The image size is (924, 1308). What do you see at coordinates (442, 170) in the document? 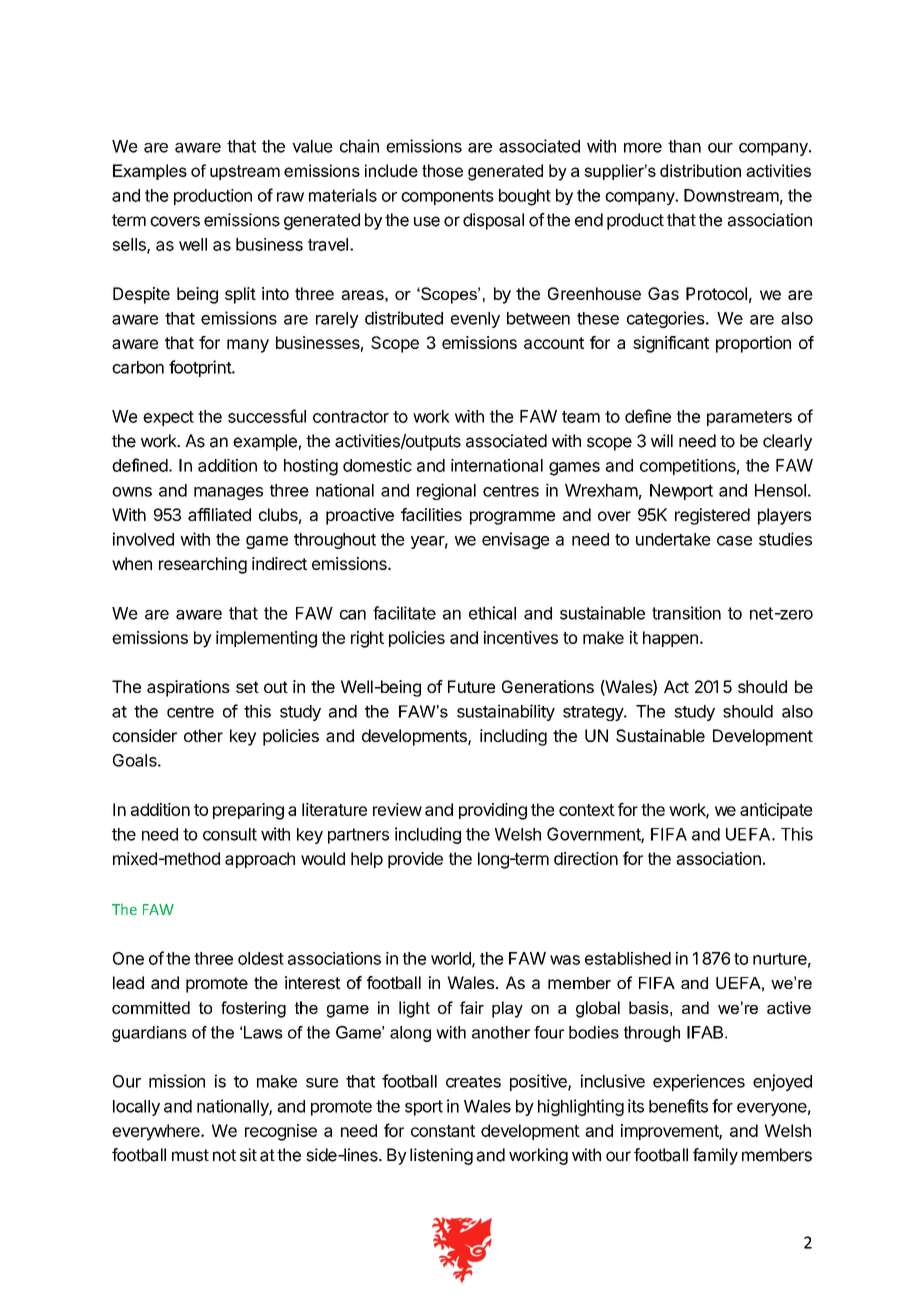
I see `those` at bounding box center [442, 170].
